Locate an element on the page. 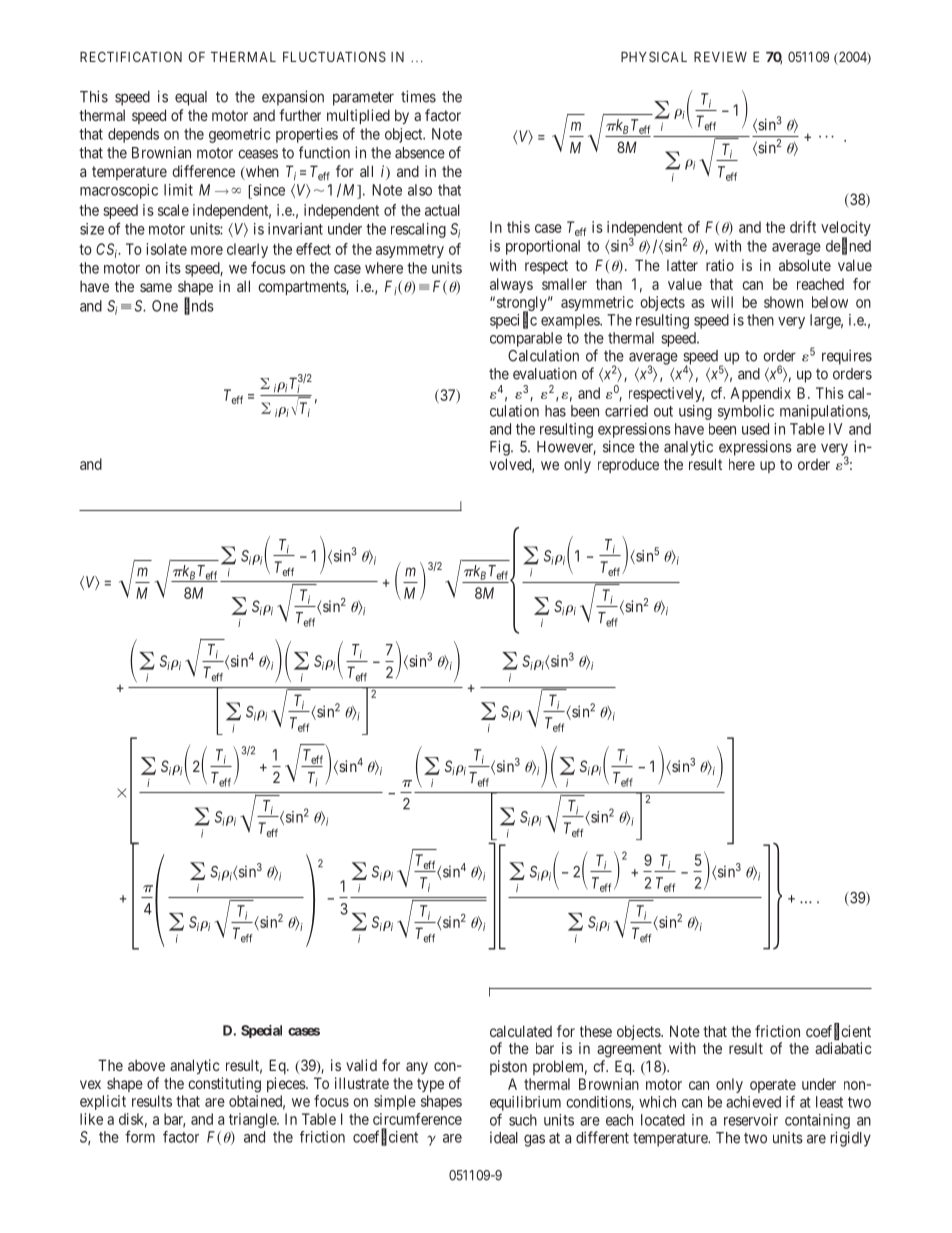  constituting is located at coordinates (224, 1085).
